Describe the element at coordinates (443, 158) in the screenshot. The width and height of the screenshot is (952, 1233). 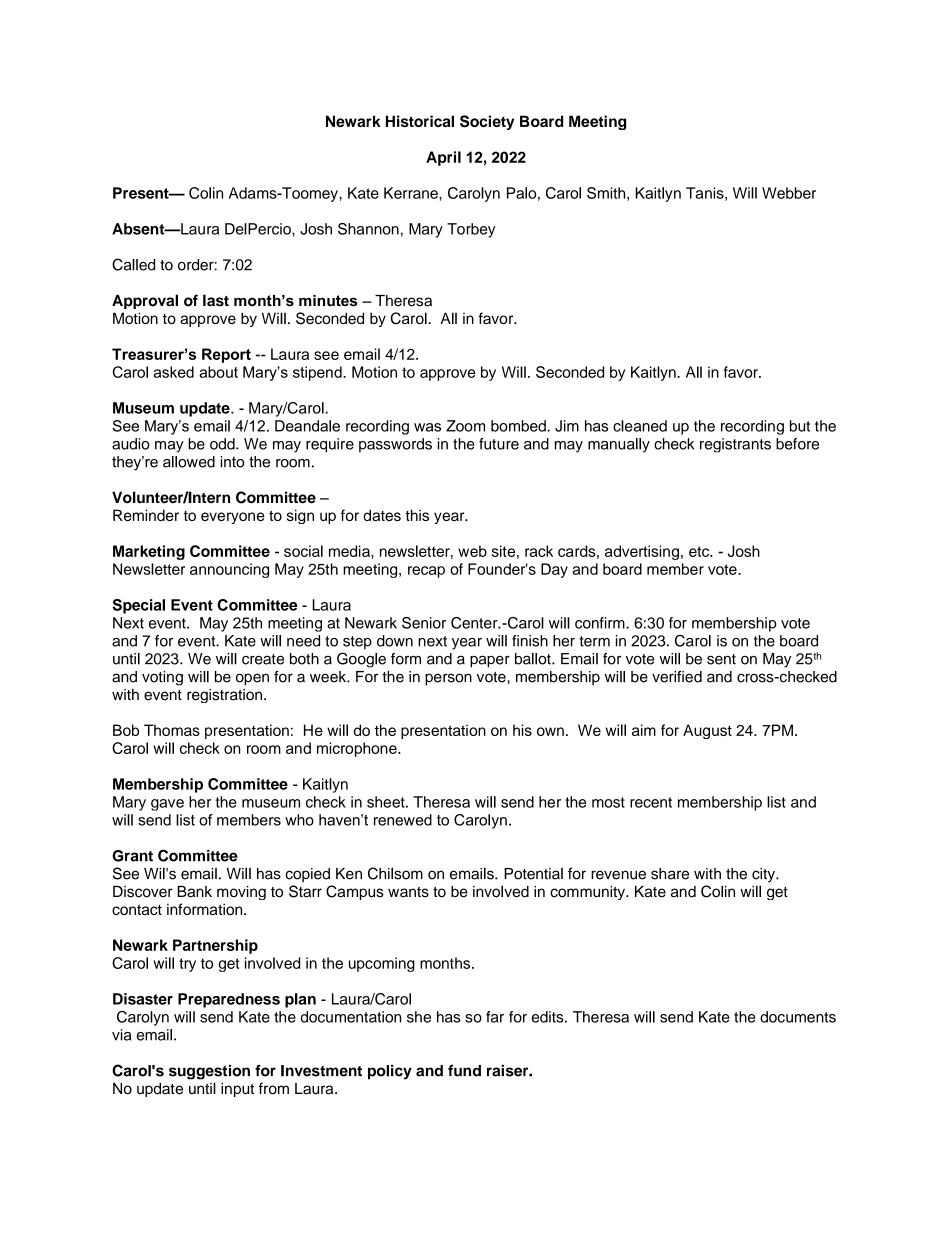
I see `April` at that location.
